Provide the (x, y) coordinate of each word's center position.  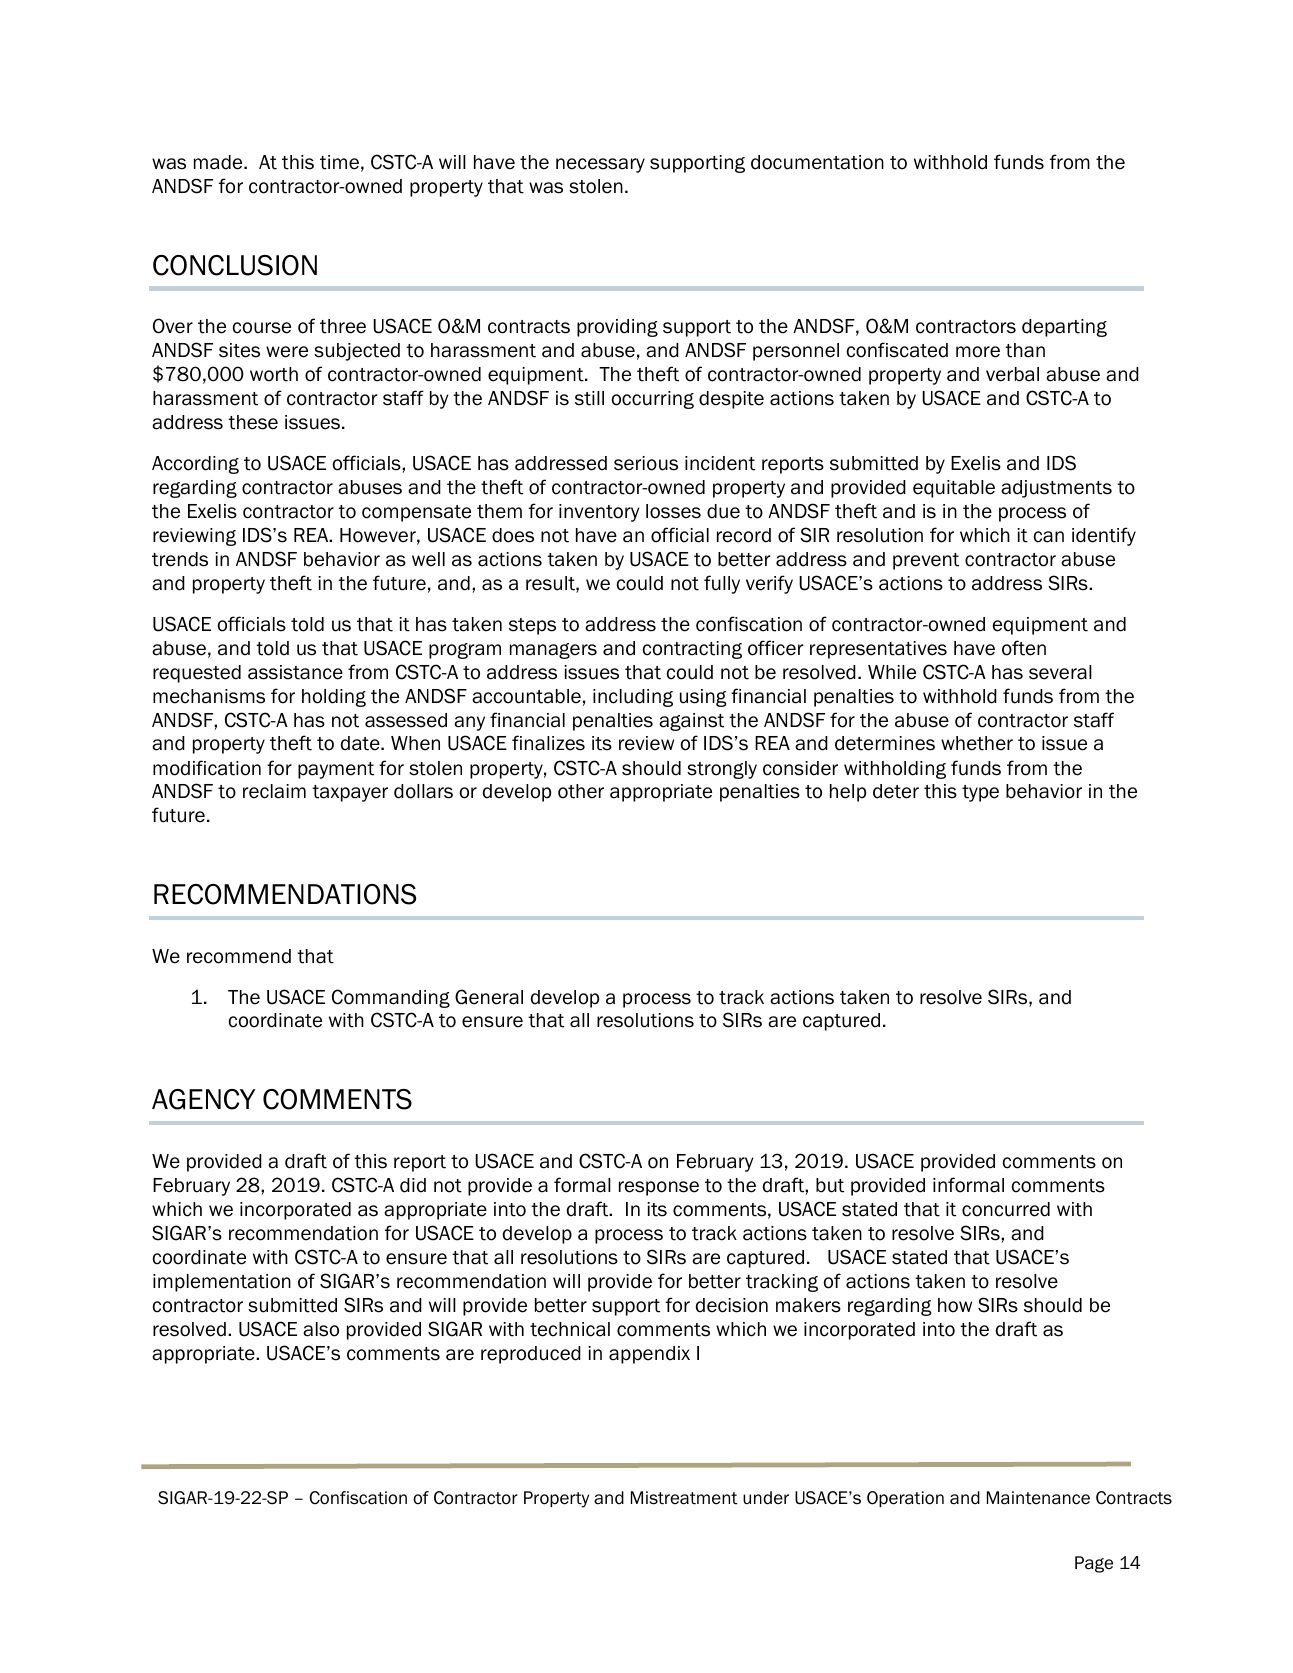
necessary (600, 165)
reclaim (274, 791)
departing (1064, 328)
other (581, 791)
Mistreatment (684, 1498)
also (321, 1329)
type (980, 793)
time (339, 162)
